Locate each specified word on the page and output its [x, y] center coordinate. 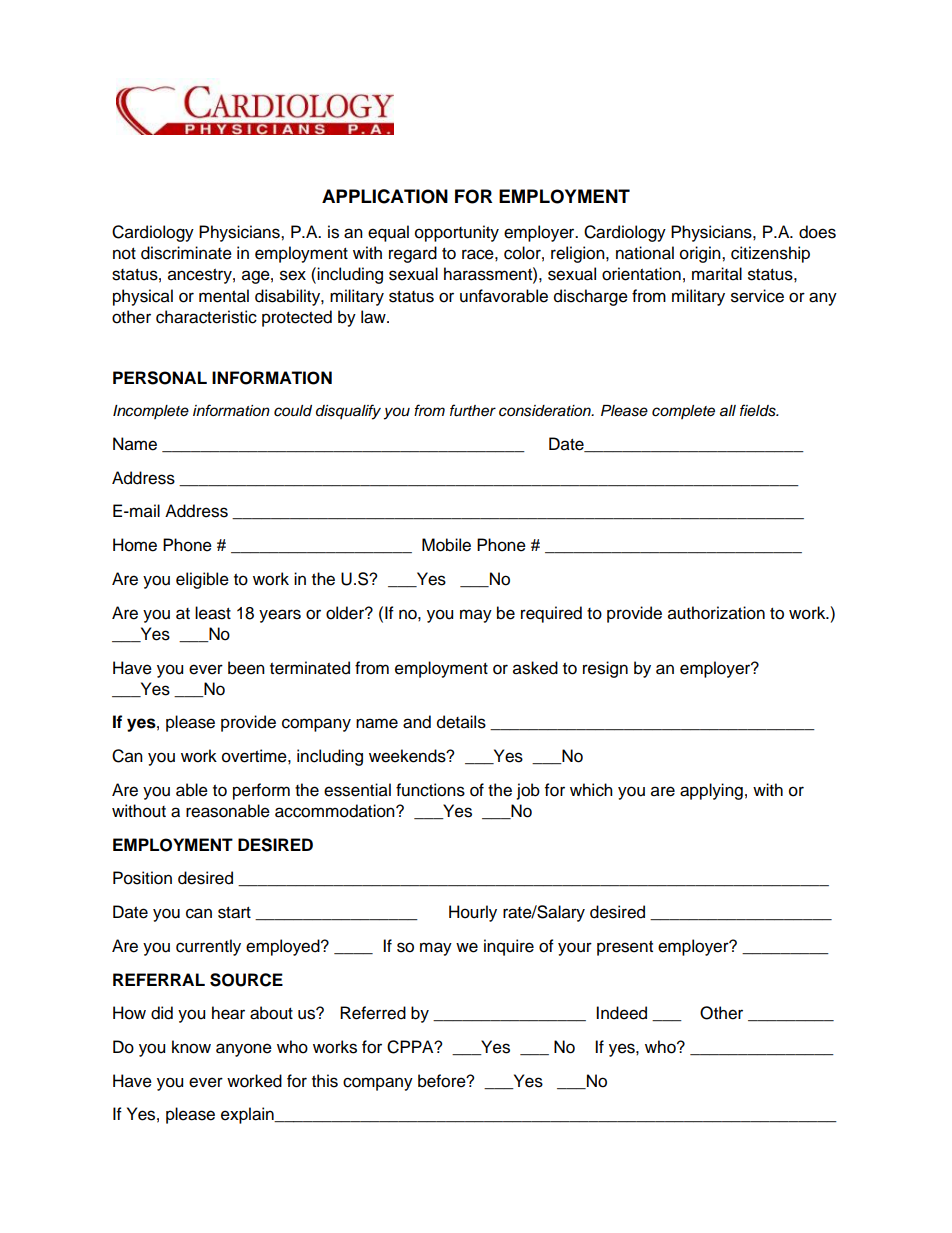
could [293, 411]
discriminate [186, 253]
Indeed [621, 1013]
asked [535, 668]
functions [430, 790]
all [728, 411]
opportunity [457, 233]
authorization [716, 613]
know [191, 1047]
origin [701, 254]
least [213, 613]
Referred [373, 1013]
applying [711, 791]
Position [142, 878]
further [473, 410]
